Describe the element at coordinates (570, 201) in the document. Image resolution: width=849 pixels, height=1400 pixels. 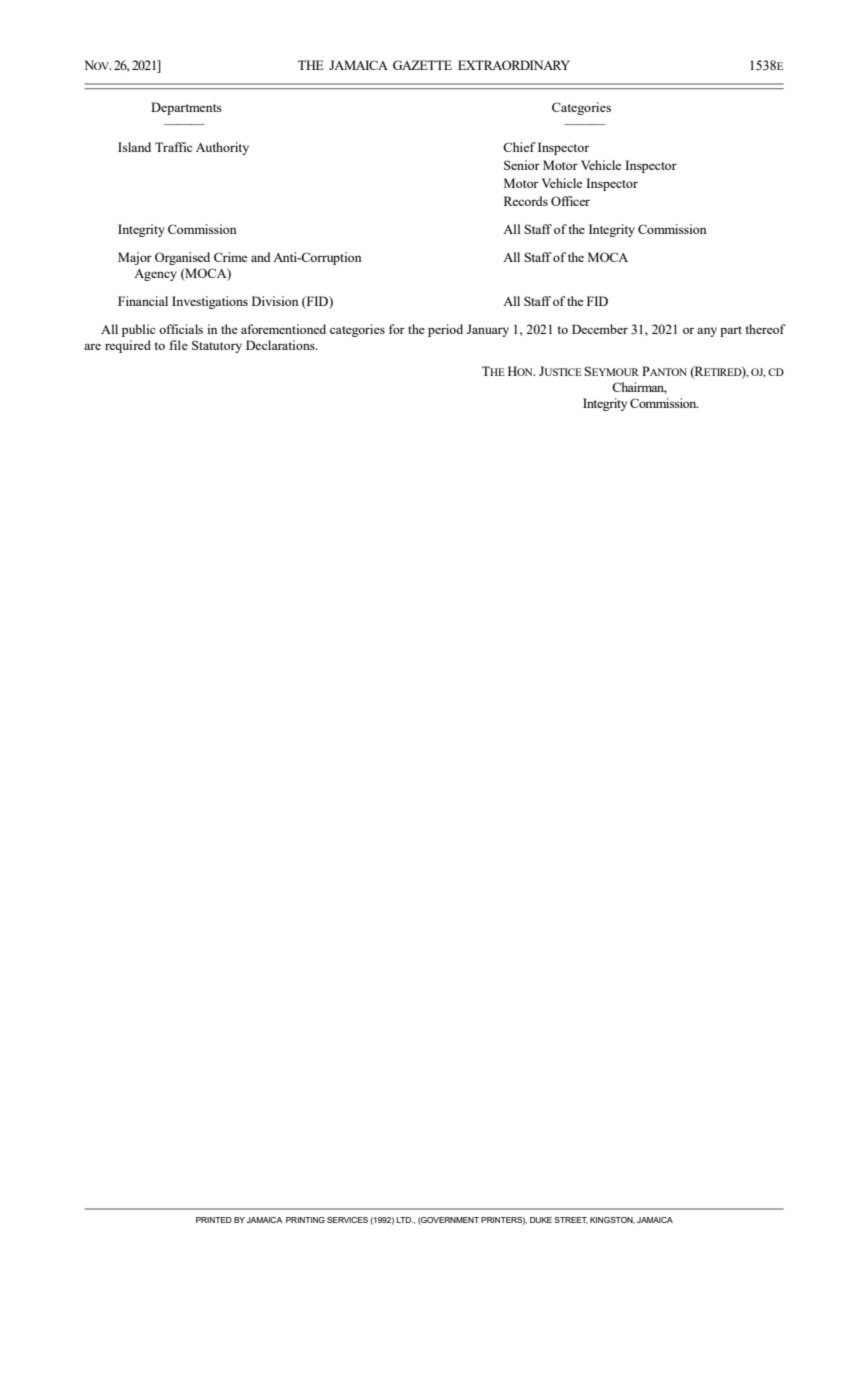
I see `Officer` at that location.
